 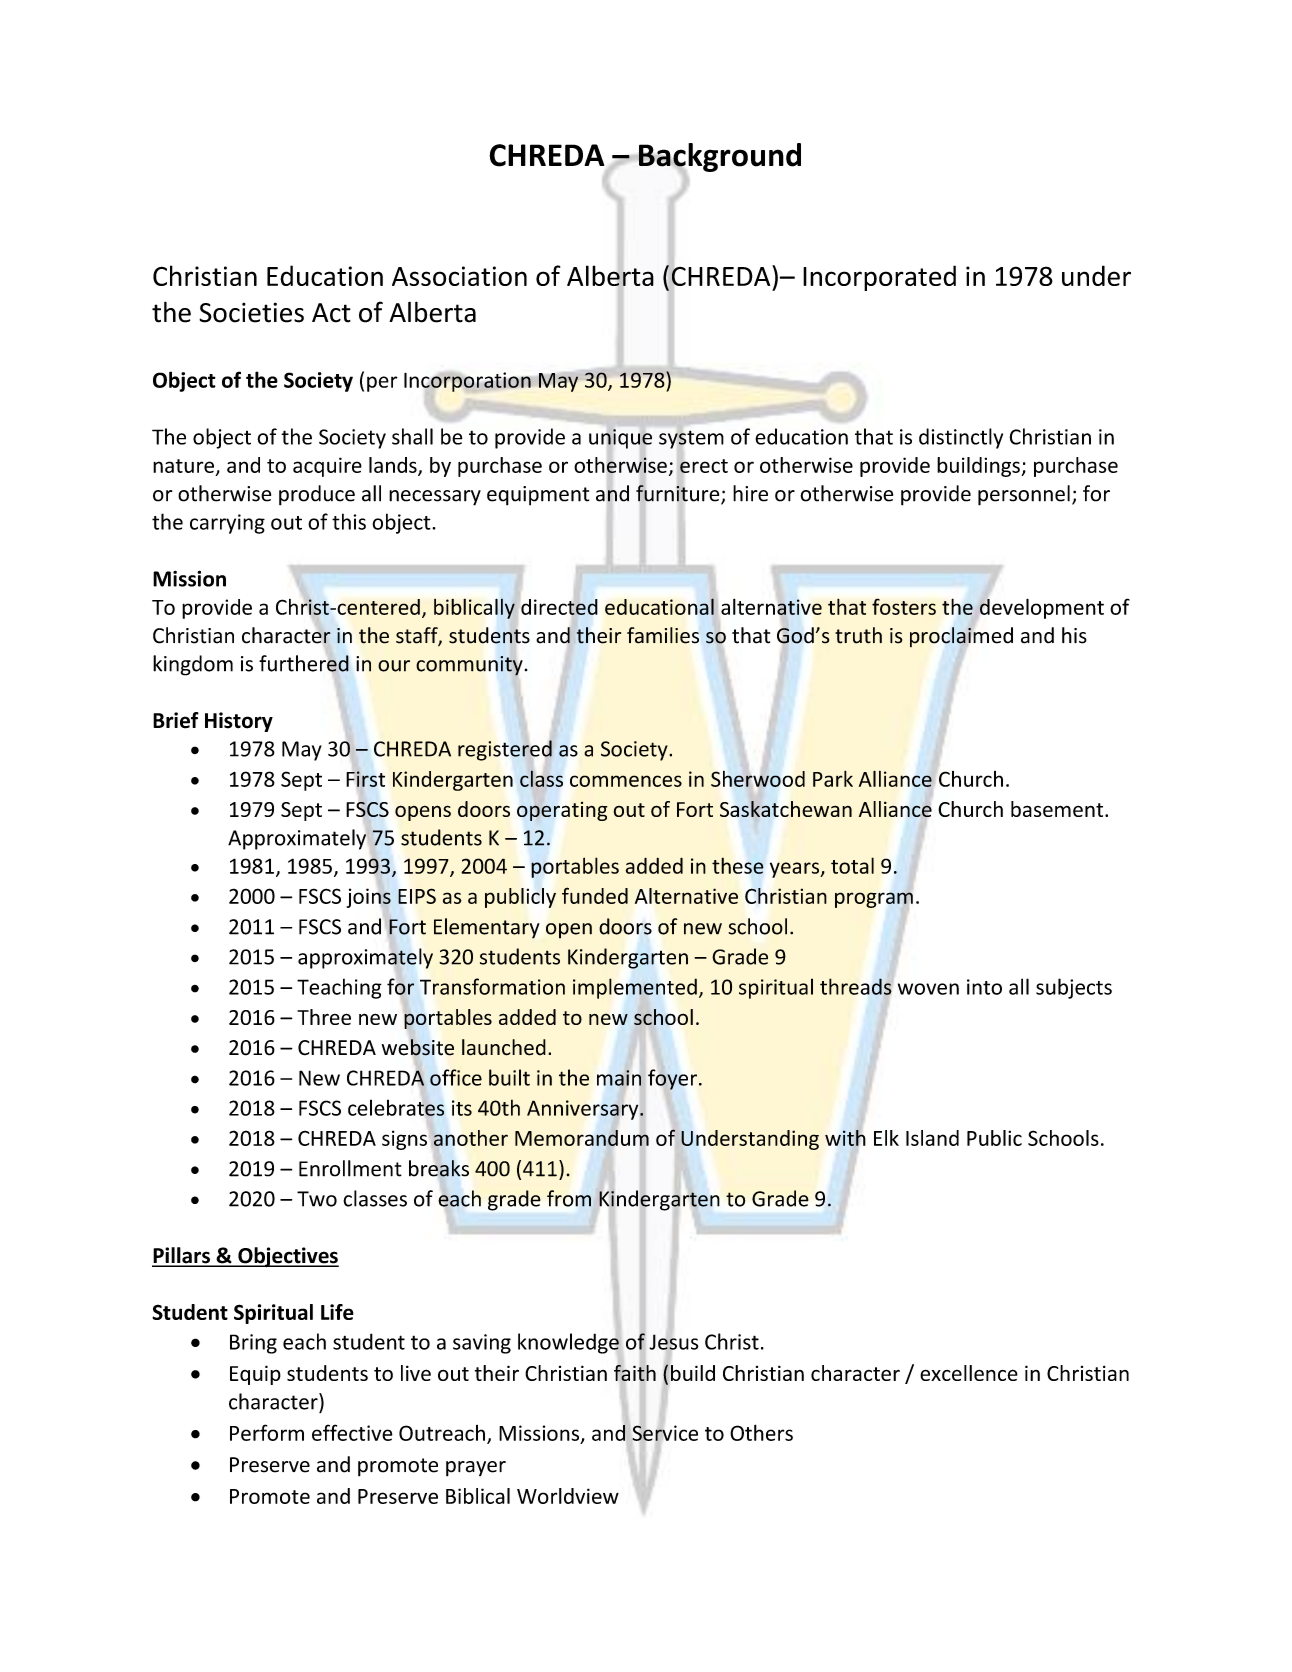 I want to click on excellence, so click(x=969, y=1373).
